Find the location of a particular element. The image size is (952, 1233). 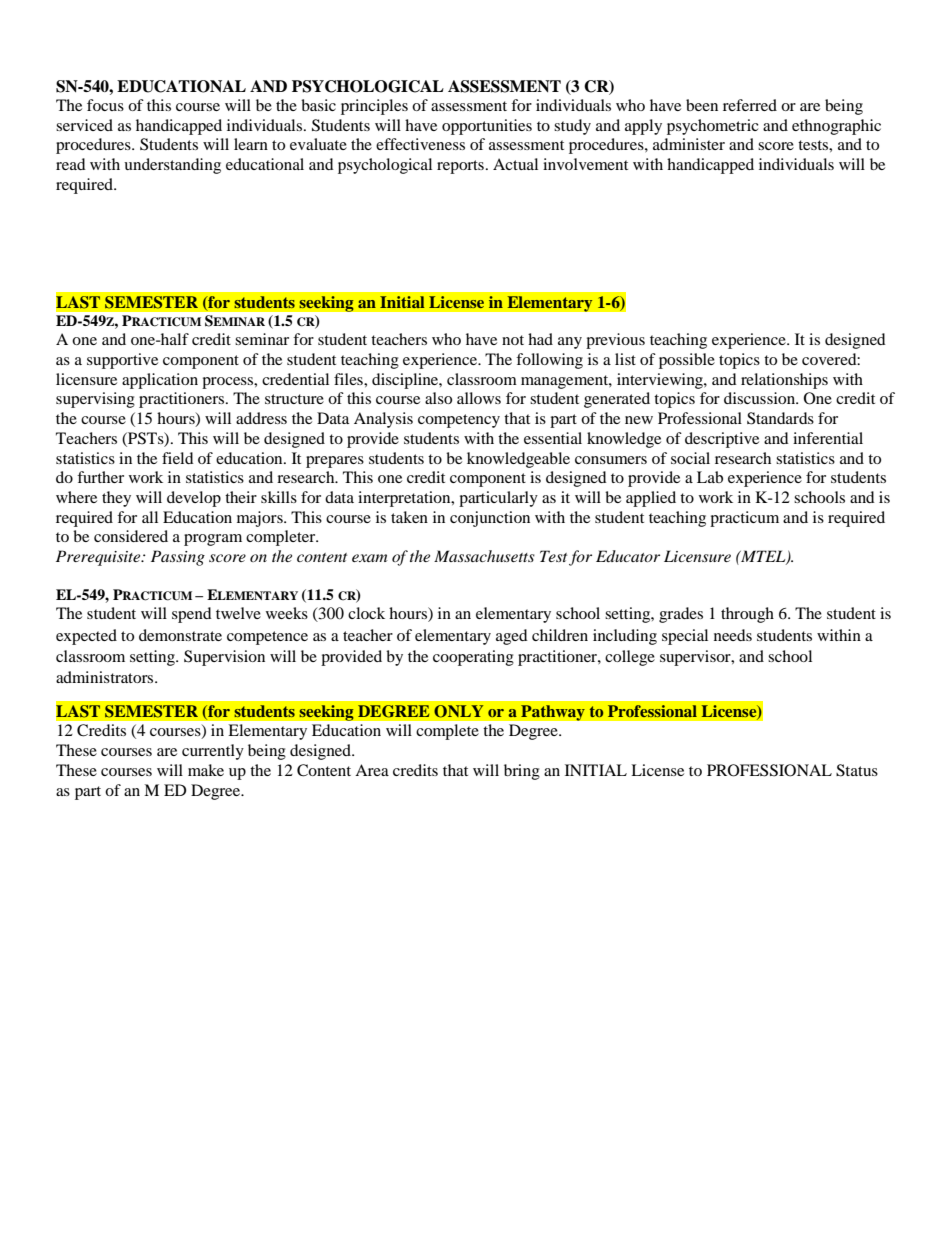

possible is located at coordinates (687, 361).
